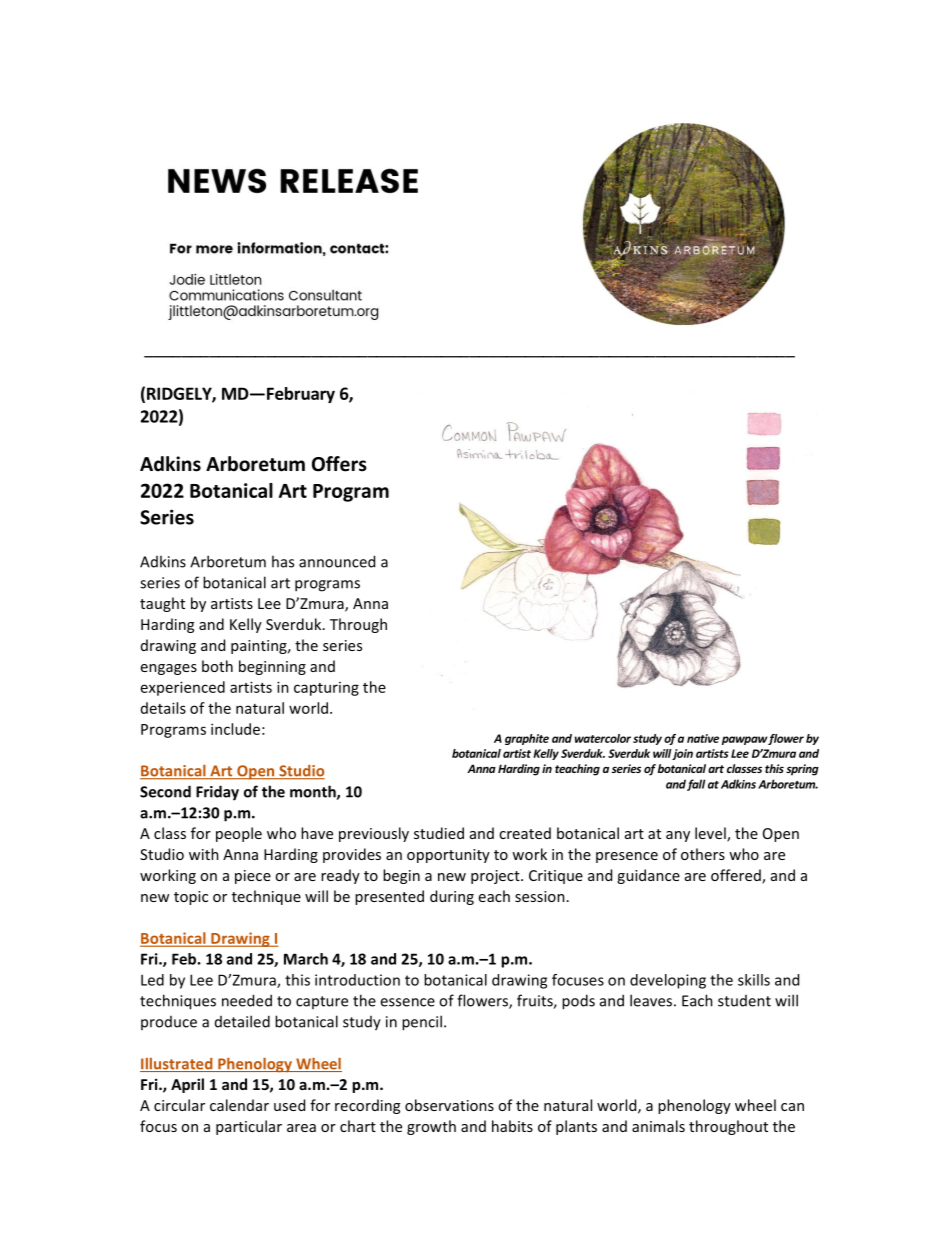  I want to click on has, so click(283, 561).
